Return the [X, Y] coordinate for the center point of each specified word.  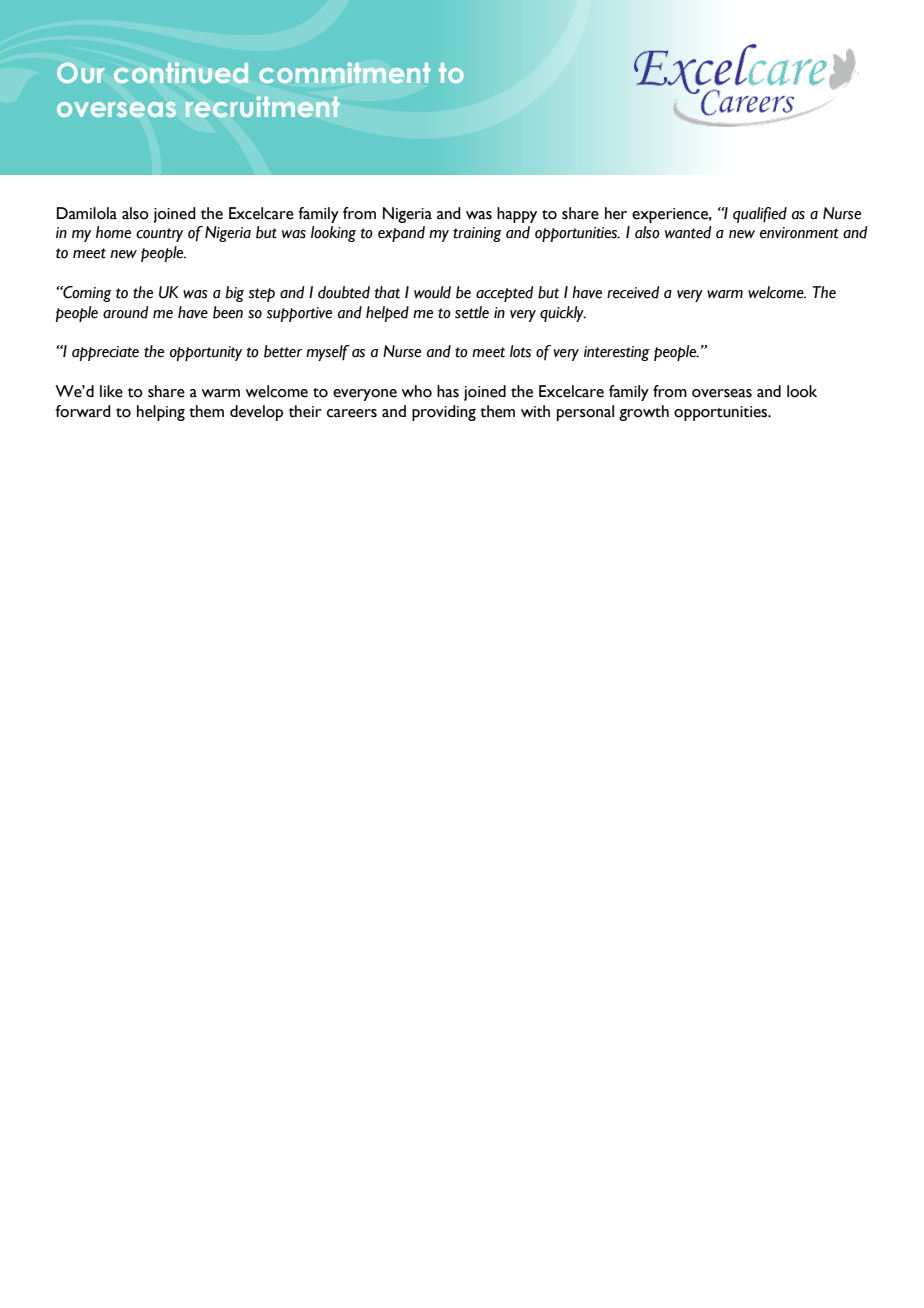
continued [181, 72]
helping [161, 413]
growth [644, 413]
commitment [345, 72]
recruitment [263, 106]
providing [444, 413]
